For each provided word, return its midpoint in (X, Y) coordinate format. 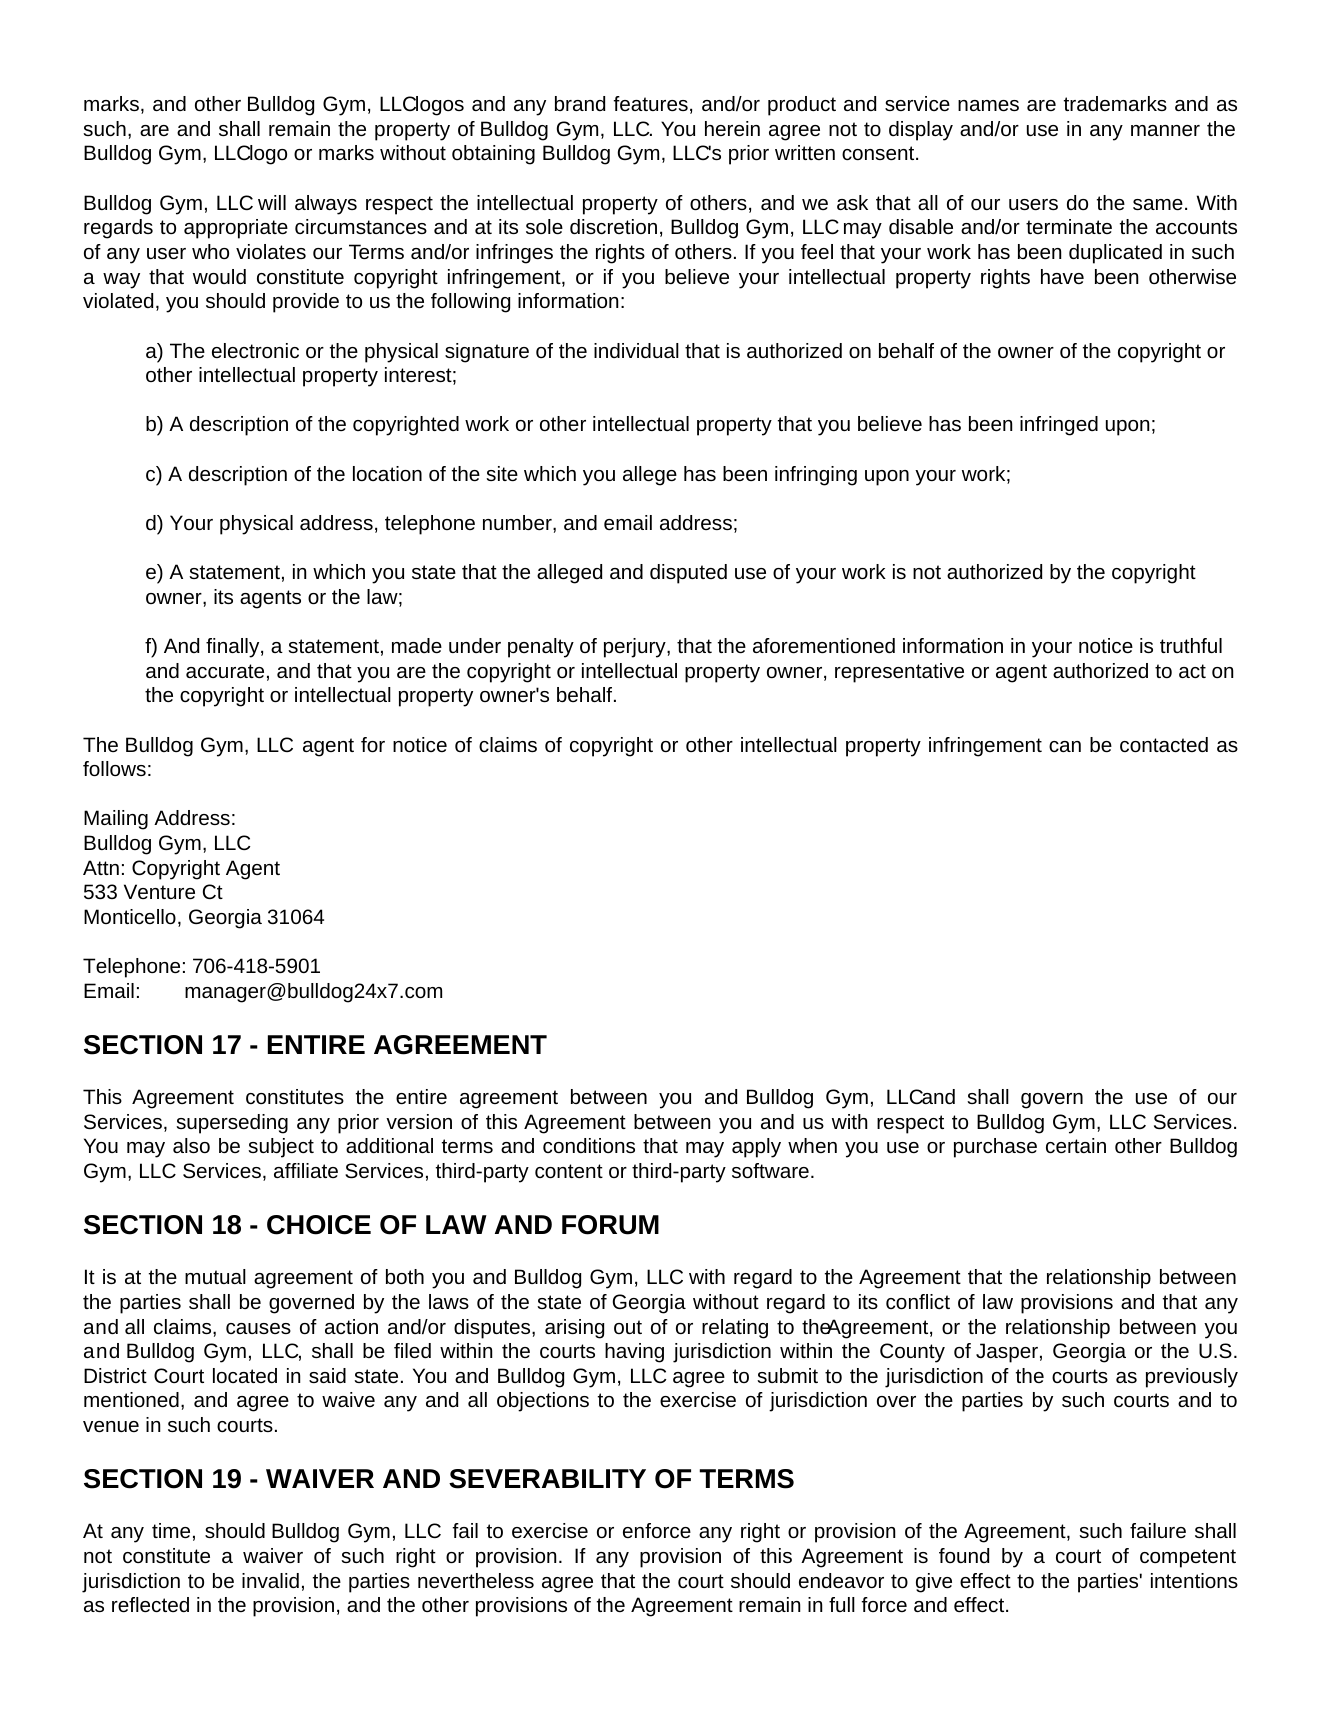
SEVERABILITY (547, 1479)
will (272, 202)
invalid (270, 1580)
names (988, 105)
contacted (1164, 744)
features (650, 103)
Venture (159, 891)
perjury (636, 648)
